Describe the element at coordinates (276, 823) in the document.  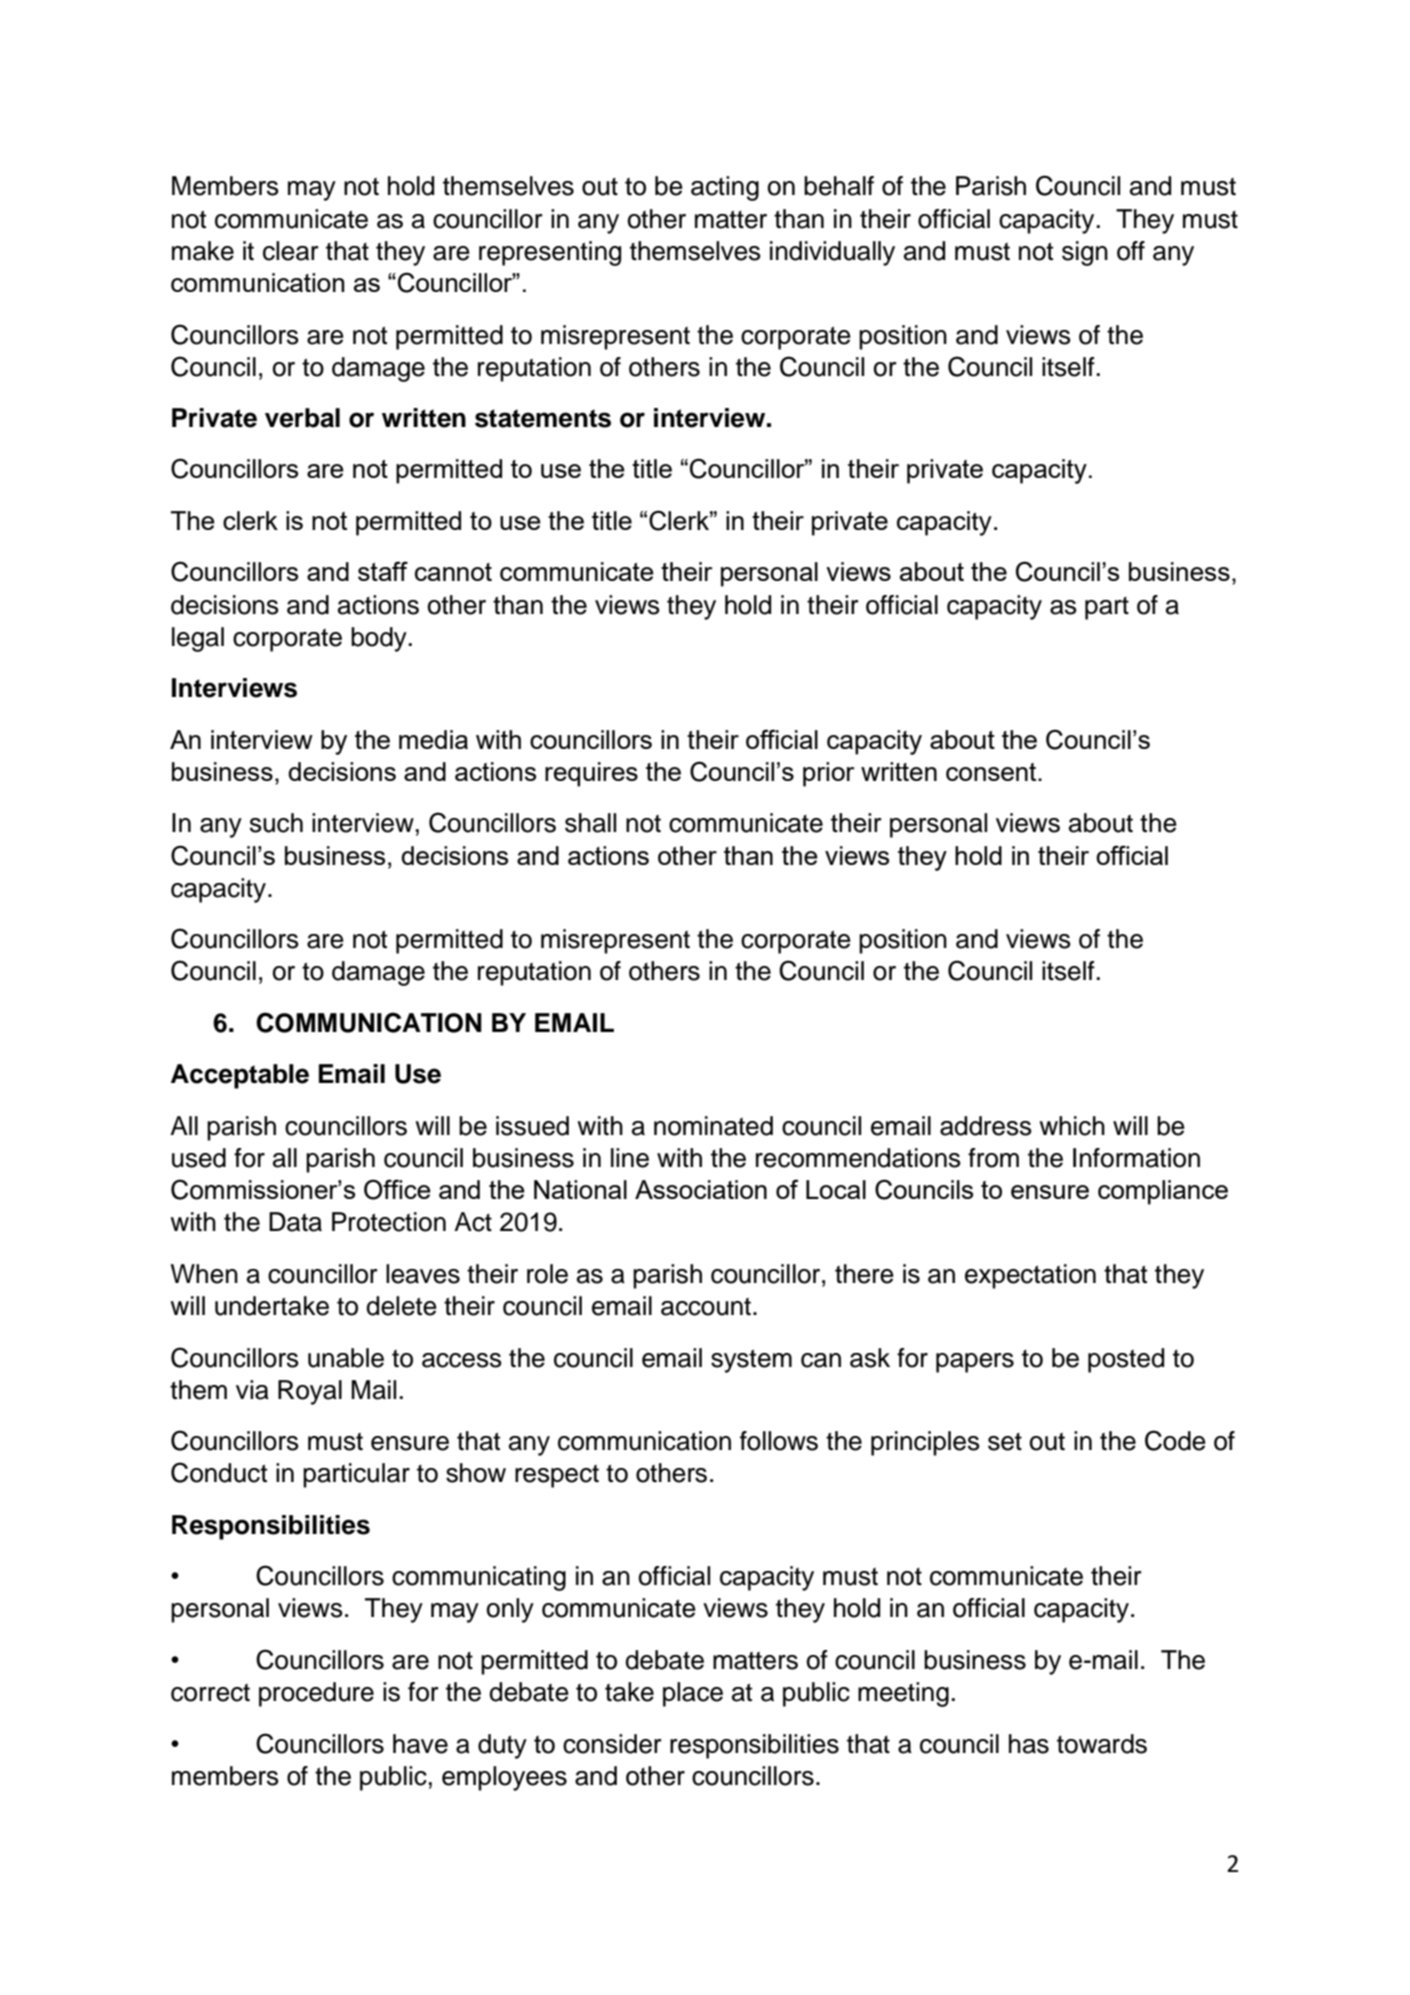
I see `such` at that location.
